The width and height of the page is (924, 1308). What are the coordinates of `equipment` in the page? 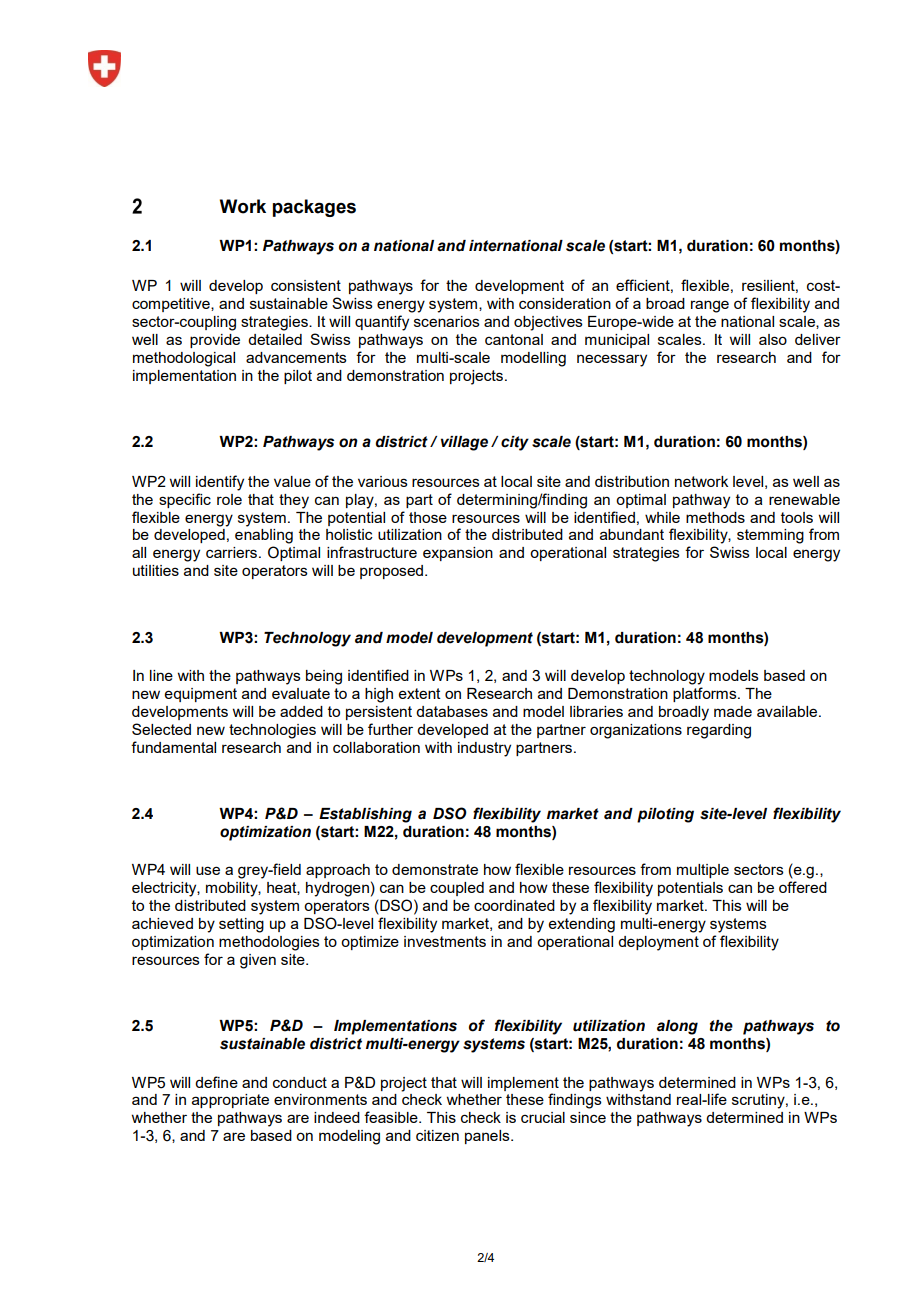 It's located at (201, 695).
